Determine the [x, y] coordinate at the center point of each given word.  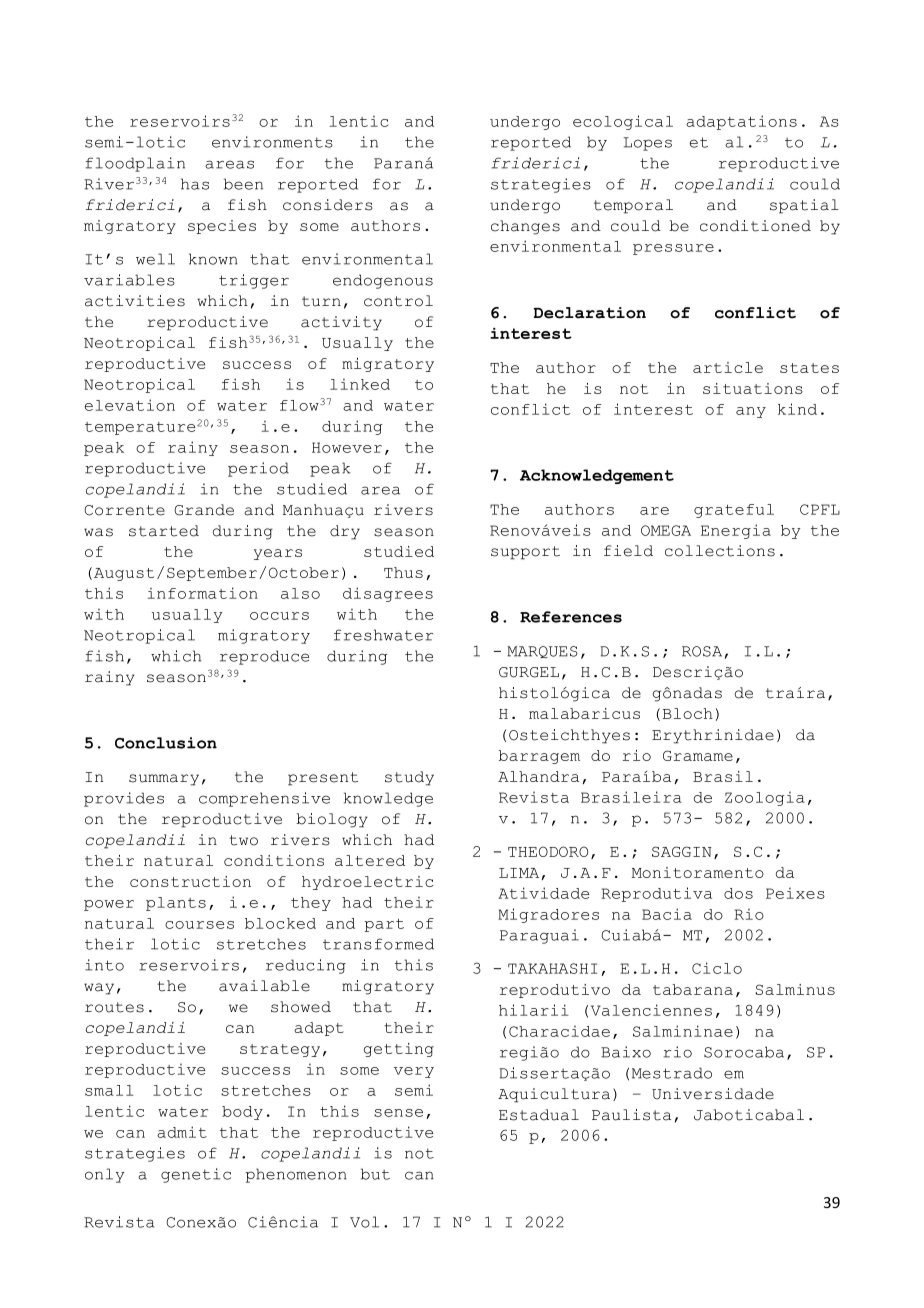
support [525, 553]
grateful [734, 511]
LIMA [519, 873]
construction [190, 881]
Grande [204, 510]
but [375, 1174]
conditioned [755, 226]
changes [525, 227]
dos [738, 893]
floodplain [135, 164]
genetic [196, 1175]
